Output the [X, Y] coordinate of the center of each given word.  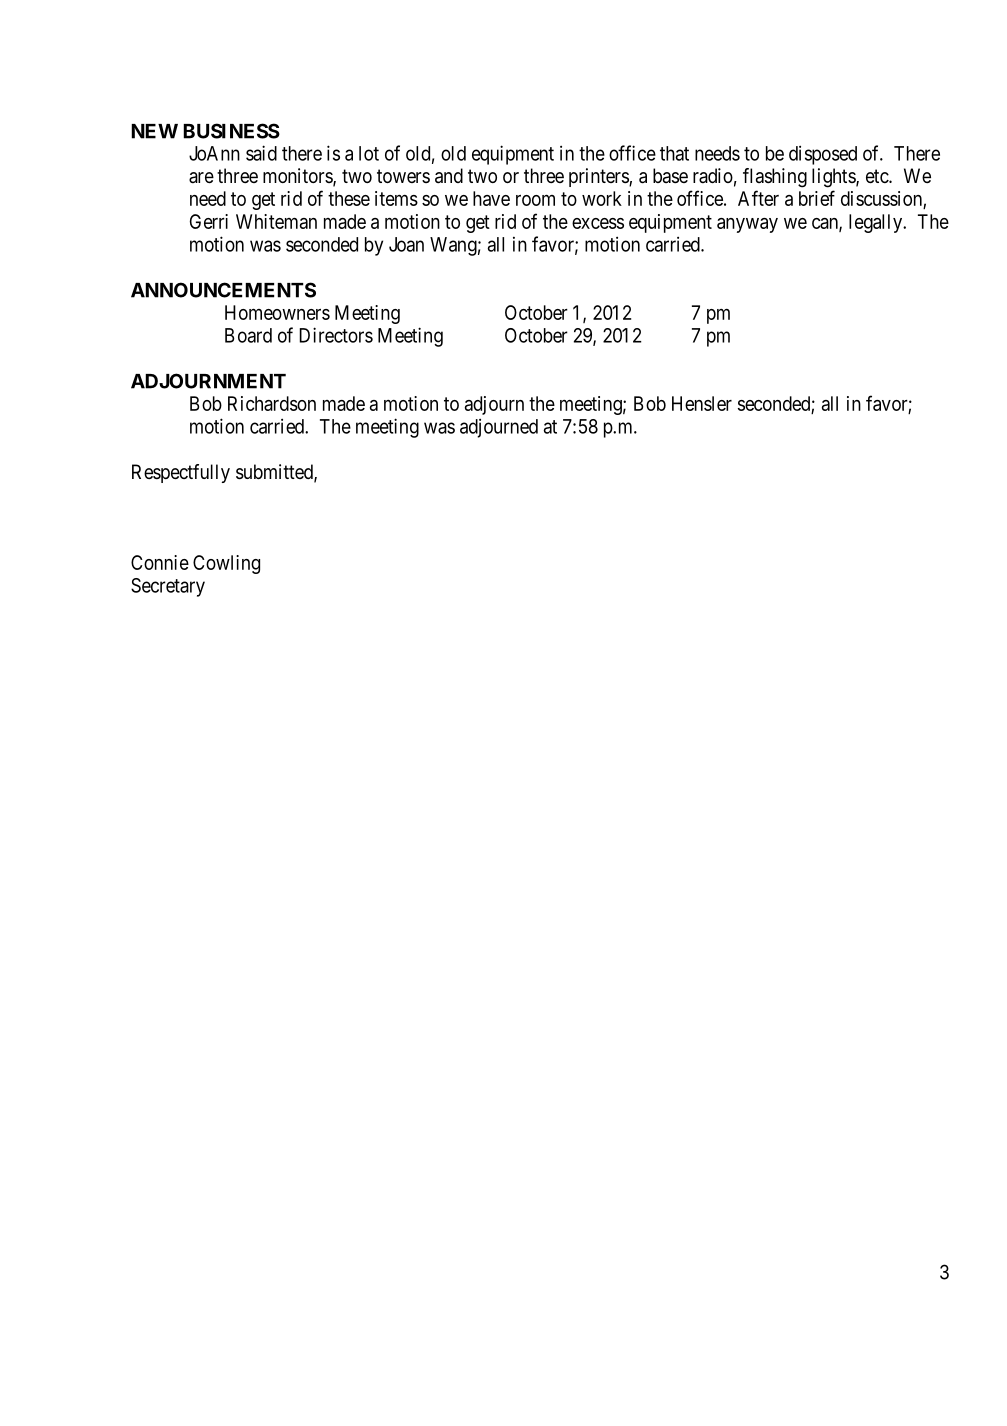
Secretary [168, 587]
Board [248, 335]
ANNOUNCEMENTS [223, 290]
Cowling [226, 564]
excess [598, 223]
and [449, 176]
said [261, 153]
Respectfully [181, 473]
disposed [823, 155]
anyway [747, 225]
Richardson [272, 403]
